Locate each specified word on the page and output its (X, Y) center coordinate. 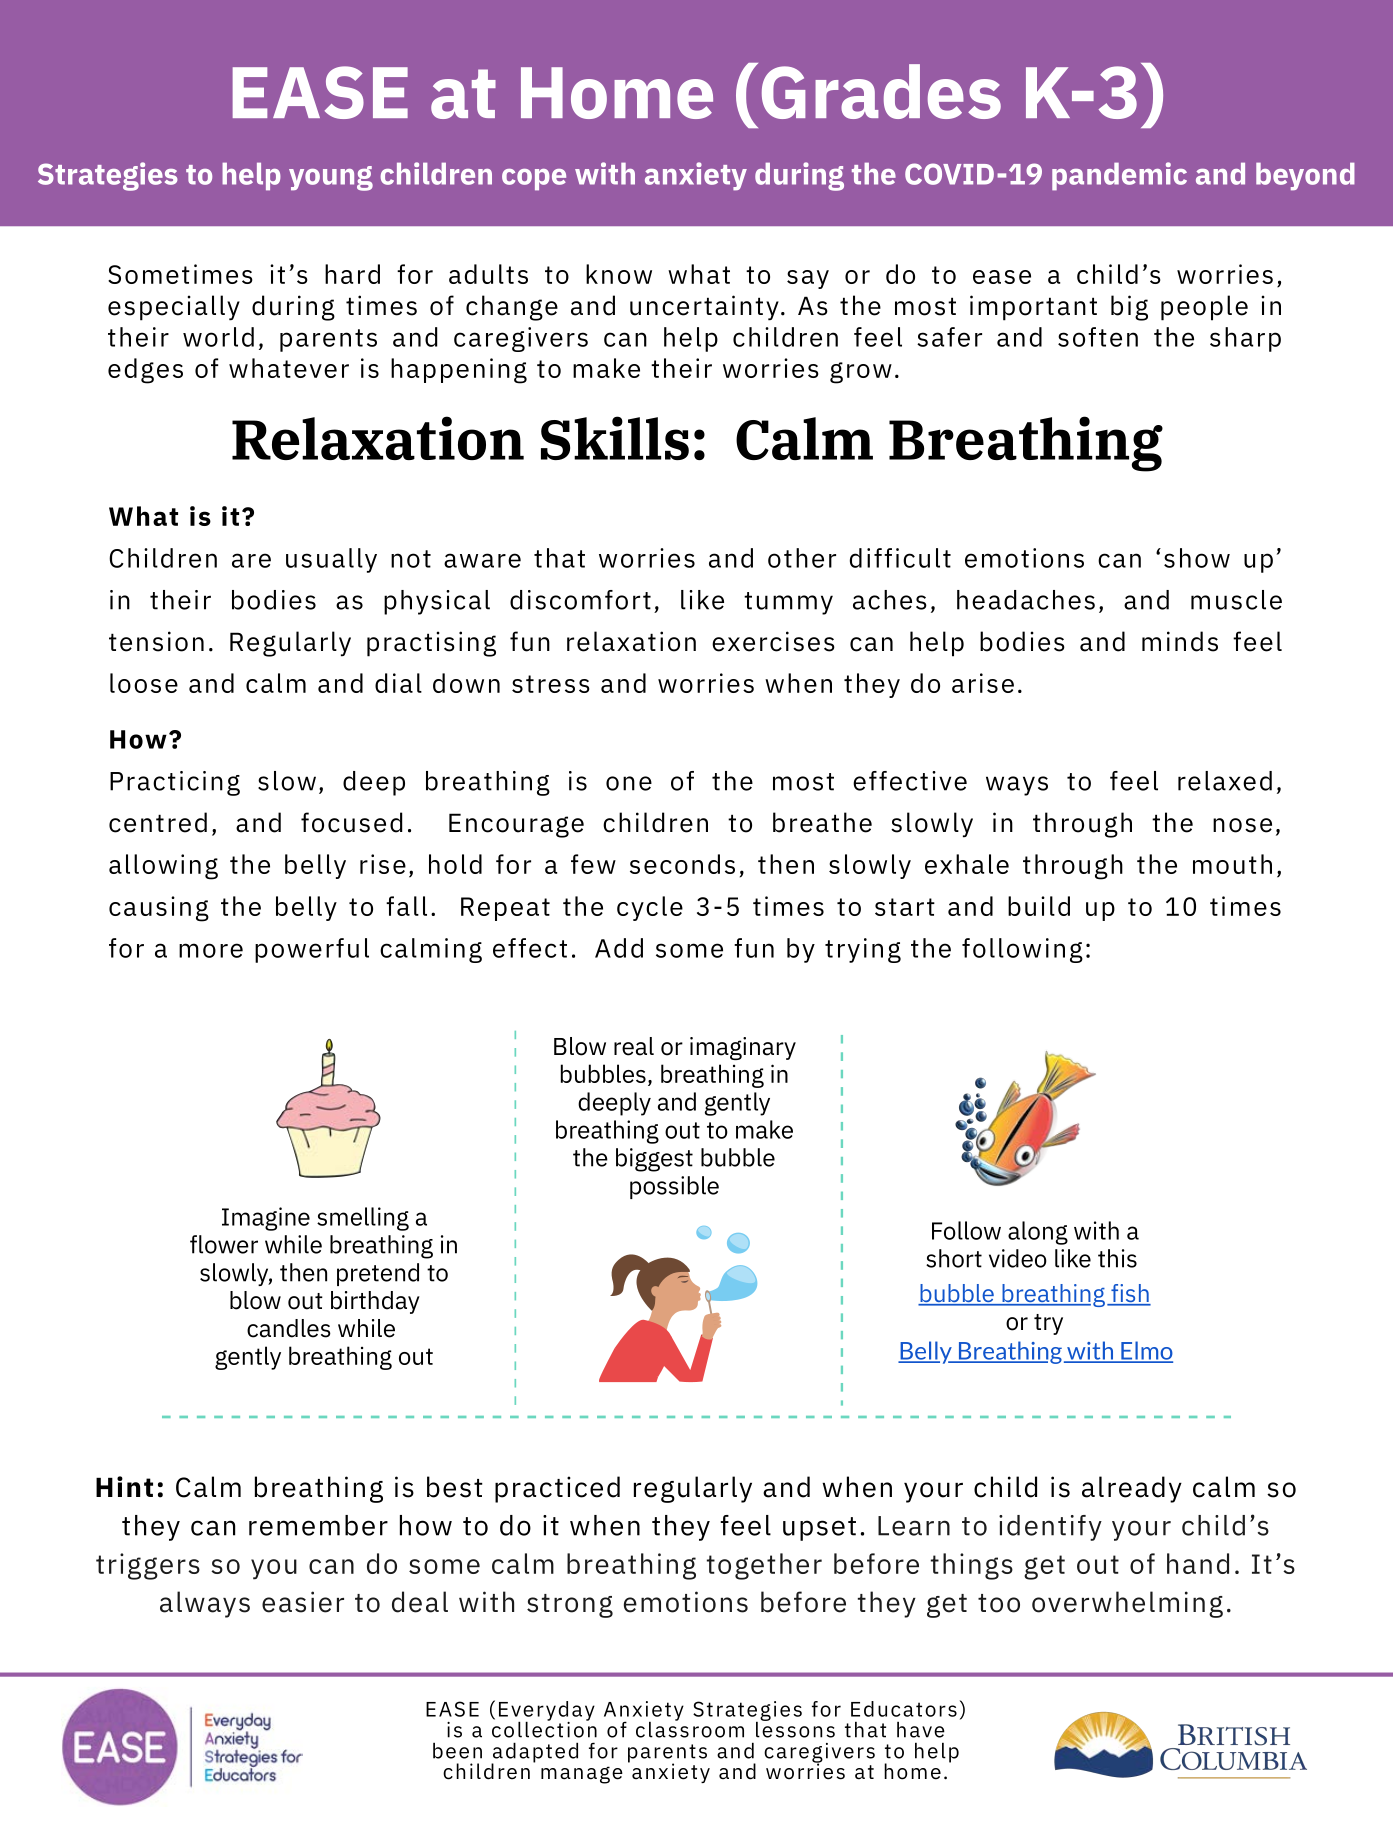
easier (303, 1602)
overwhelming (1127, 1604)
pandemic (1119, 176)
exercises (773, 641)
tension (156, 641)
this (1117, 1258)
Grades (881, 91)
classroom (690, 1728)
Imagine (266, 1219)
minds (1180, 641)
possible (674, 1187)
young (331, 178)
